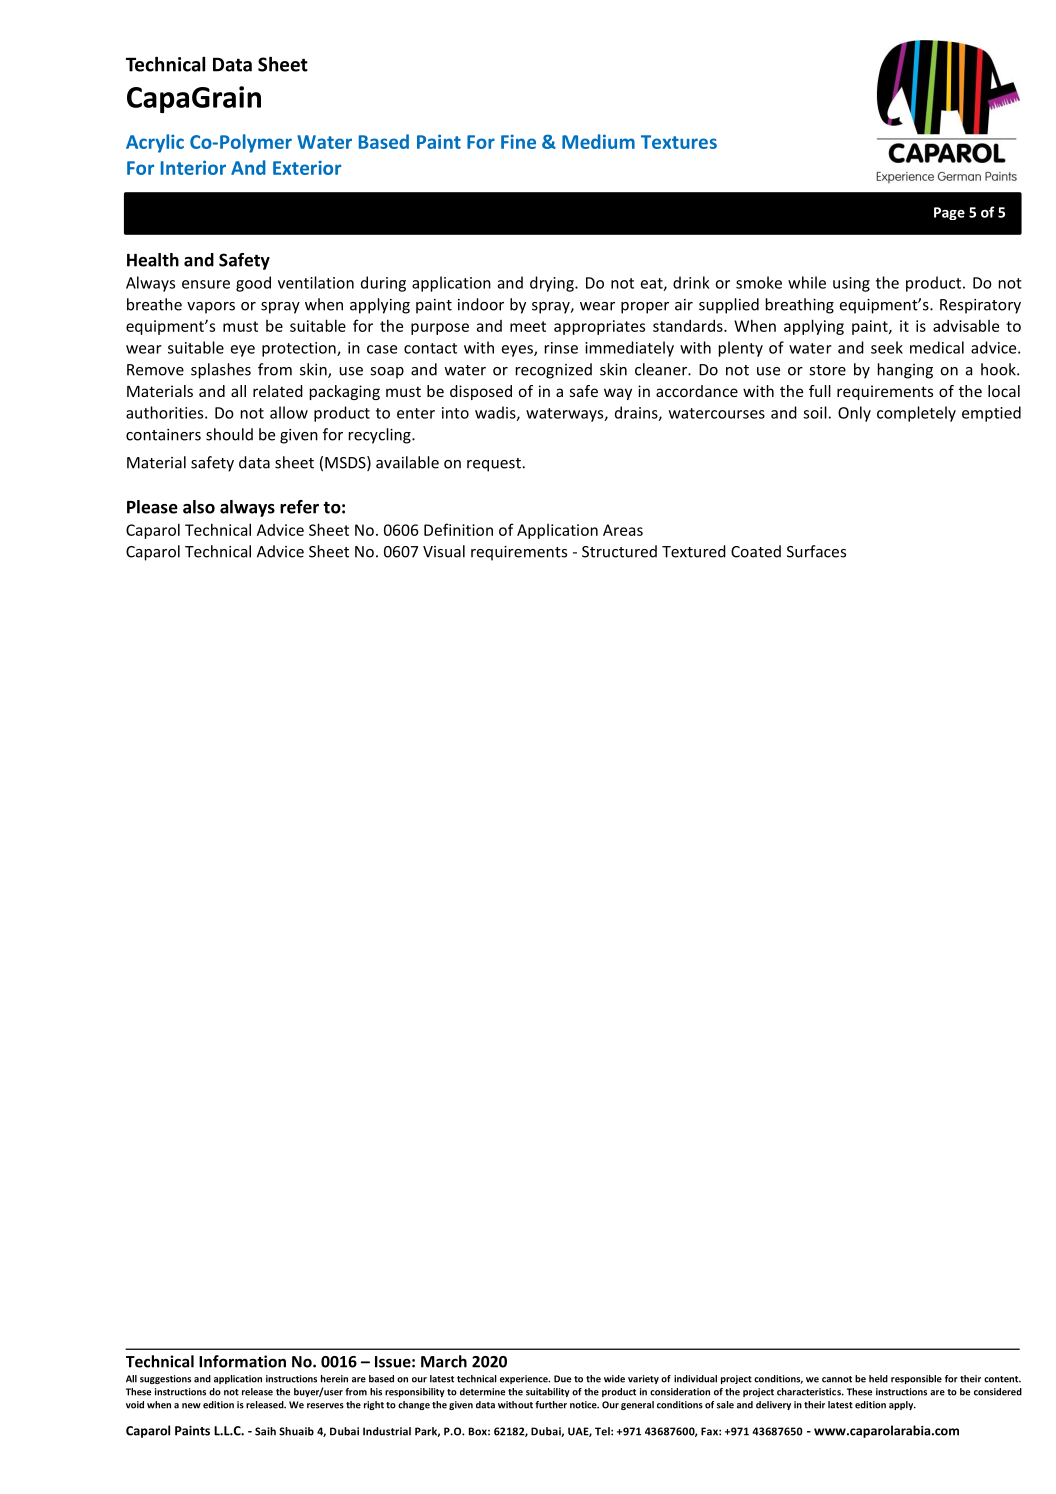  Describe the element at coordinates (619, 551) in the screenshot. I see `Structured` at that location.
